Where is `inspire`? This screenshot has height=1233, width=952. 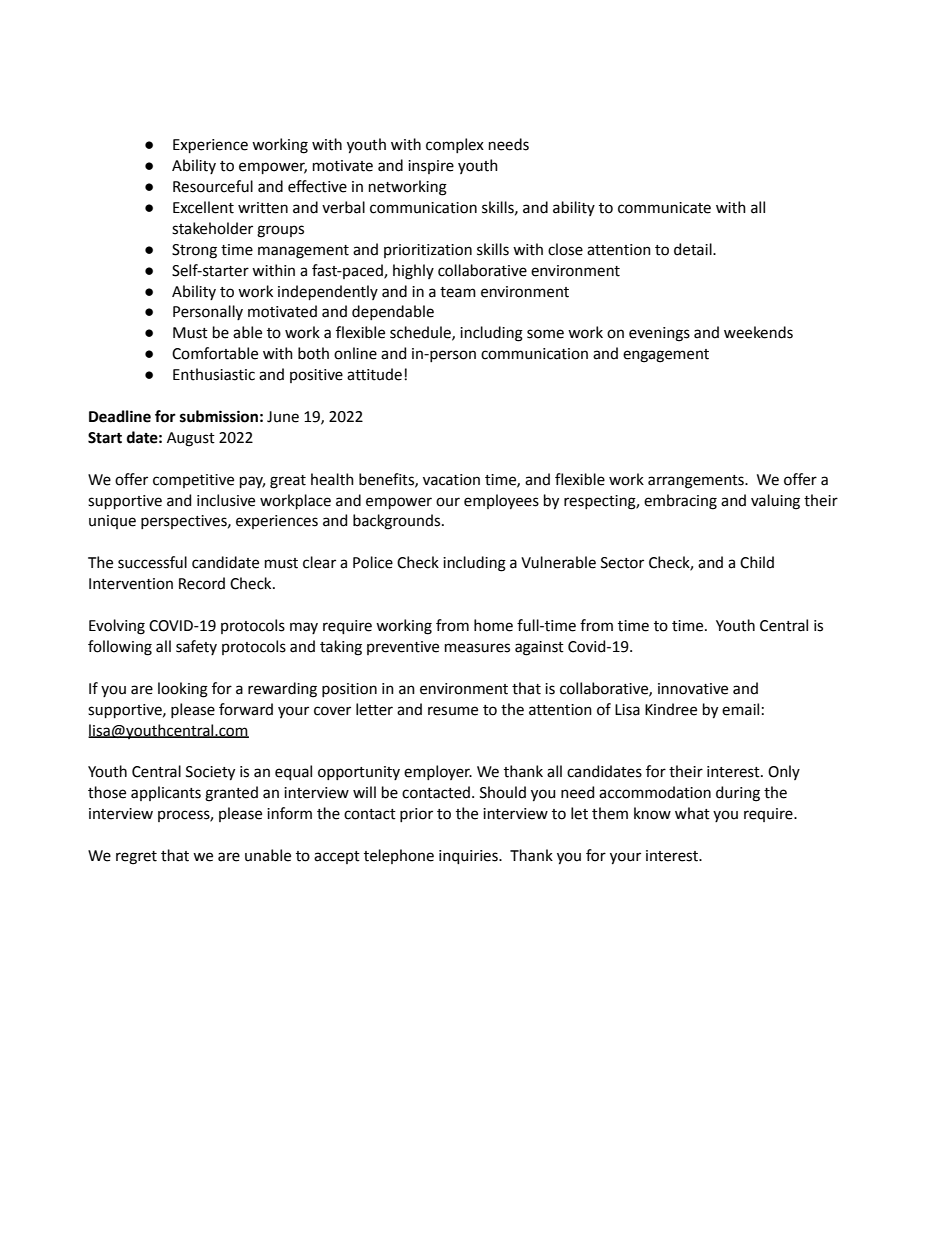
inspire is located at coordinates (431, 167).
